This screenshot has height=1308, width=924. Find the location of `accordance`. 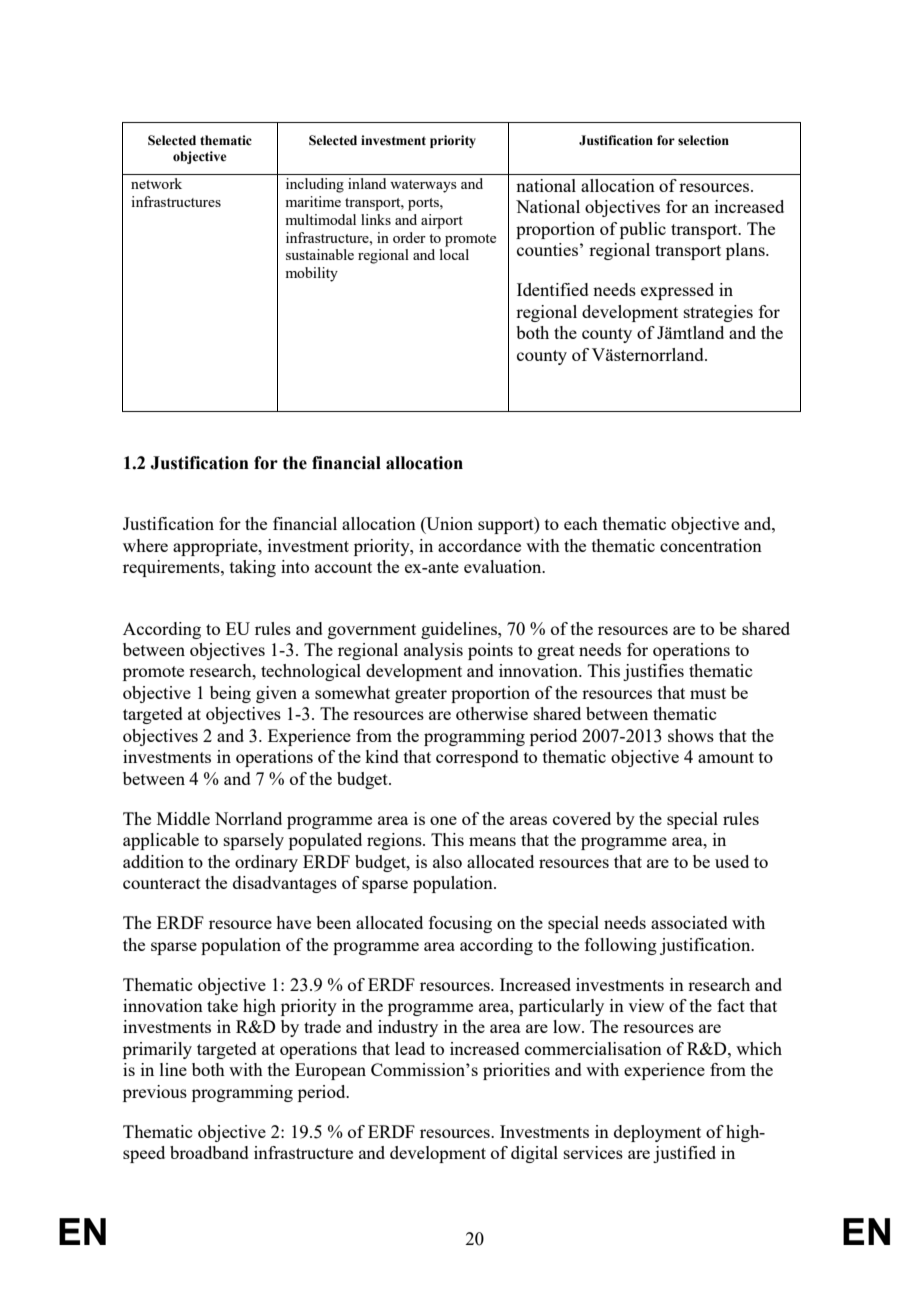

accordance is located at coordinates (479, 545).
